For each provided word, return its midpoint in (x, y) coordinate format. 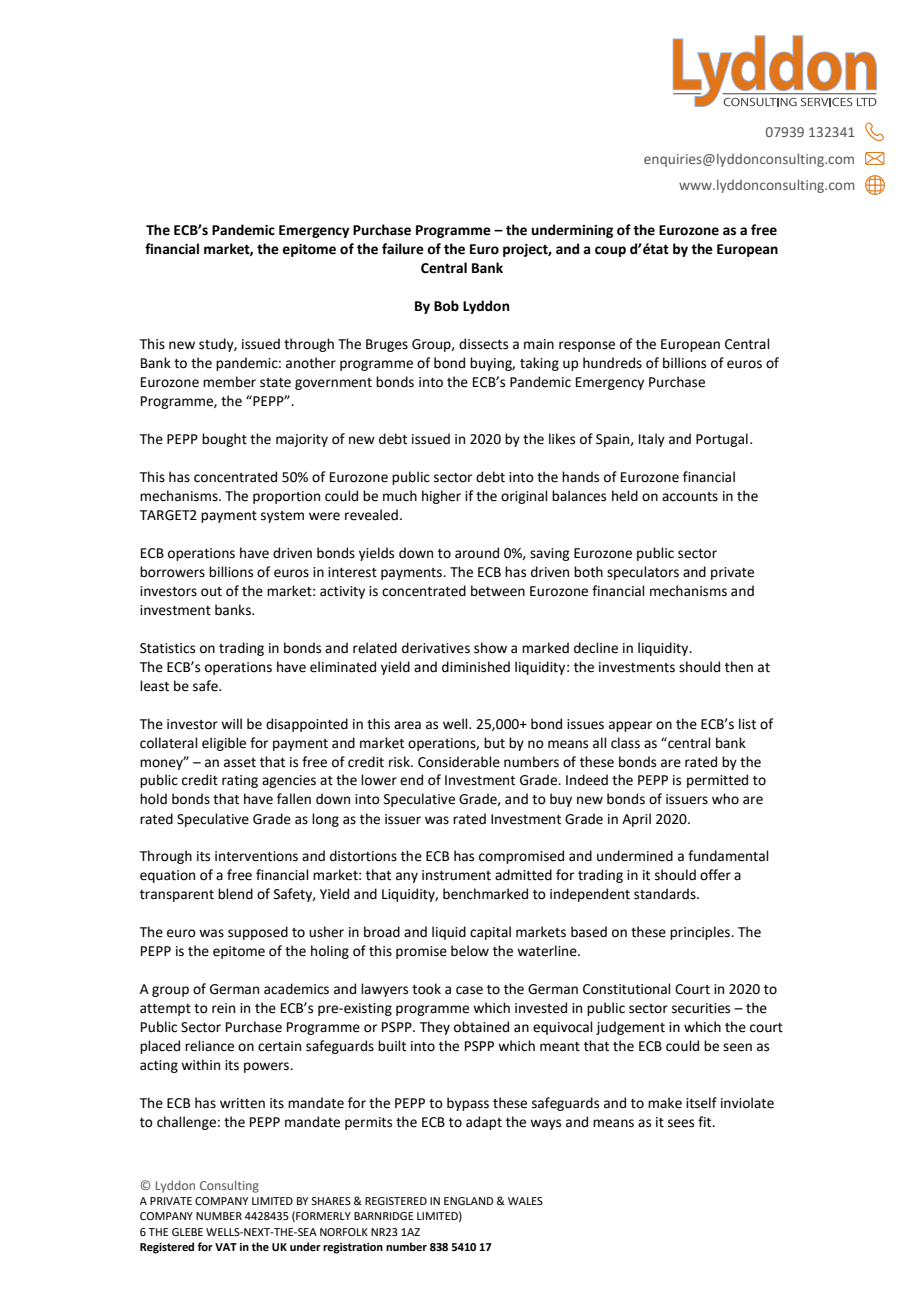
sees (681, 1123)
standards (666, 894)
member (229, 382)
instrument (456, 875)
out (211, 592)
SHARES (331, 1201)
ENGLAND (469, 1201)
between (498, 591)
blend (235, 894)
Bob (446, 306)
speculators (643, 573)
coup (610, 251)
